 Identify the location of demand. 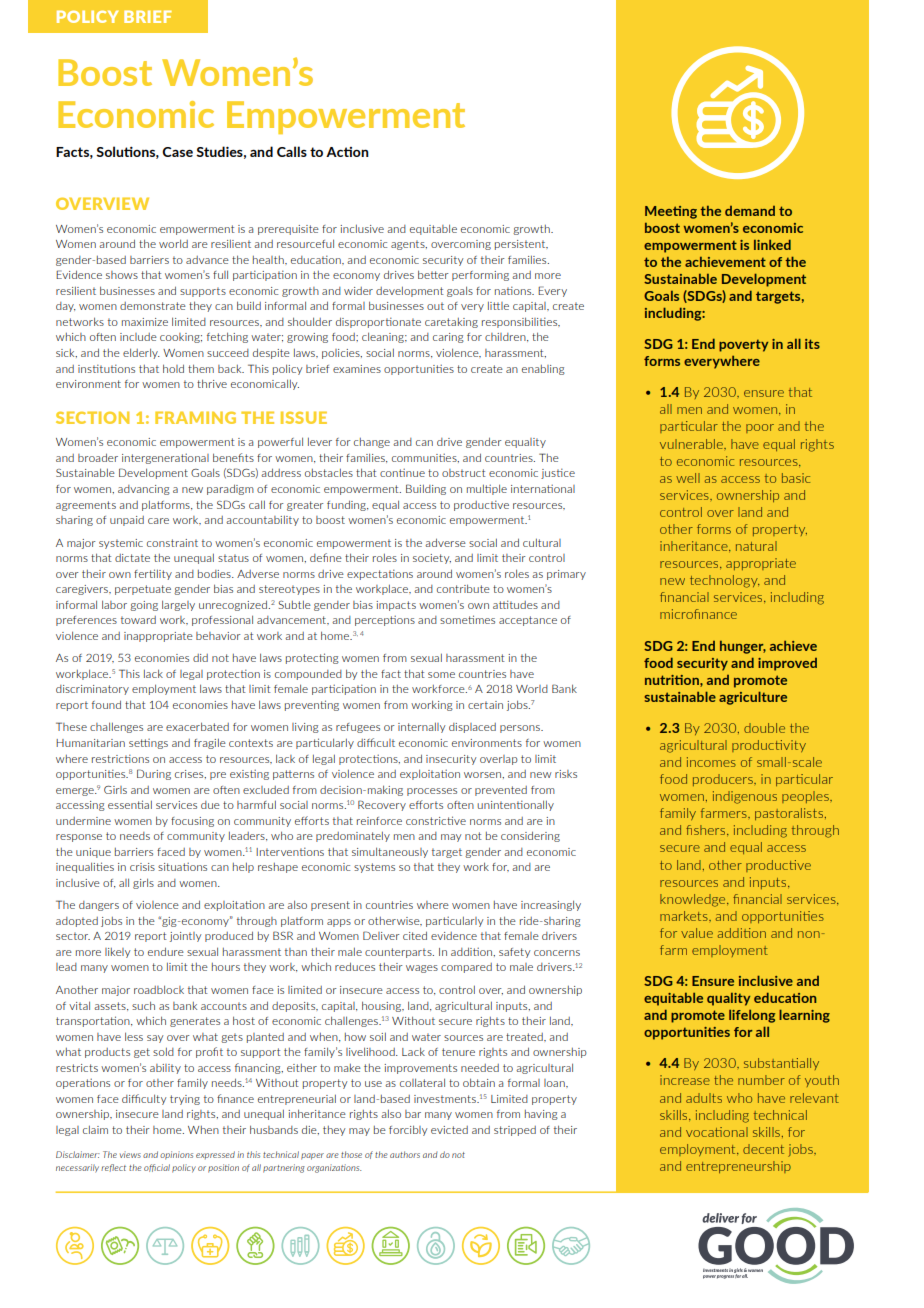
(750, 211).
